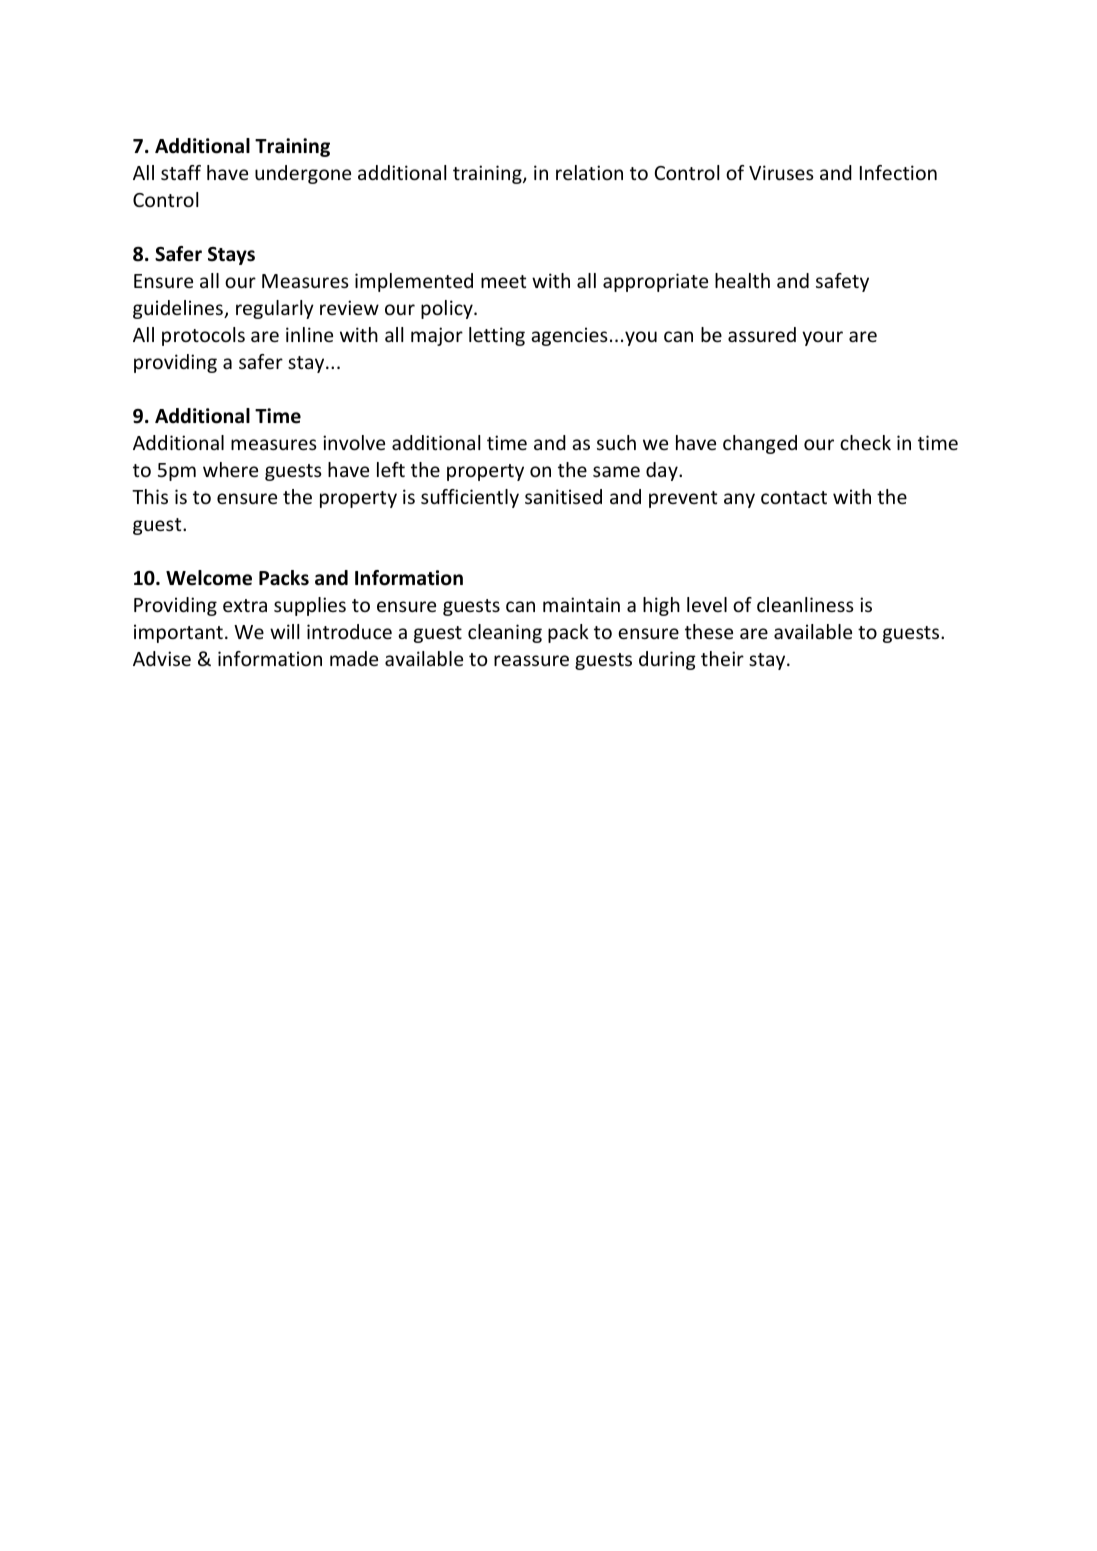  What do you see at coordinates (505, 633) in the document?
I see `cleaning` at bounding box center [505, 633].
